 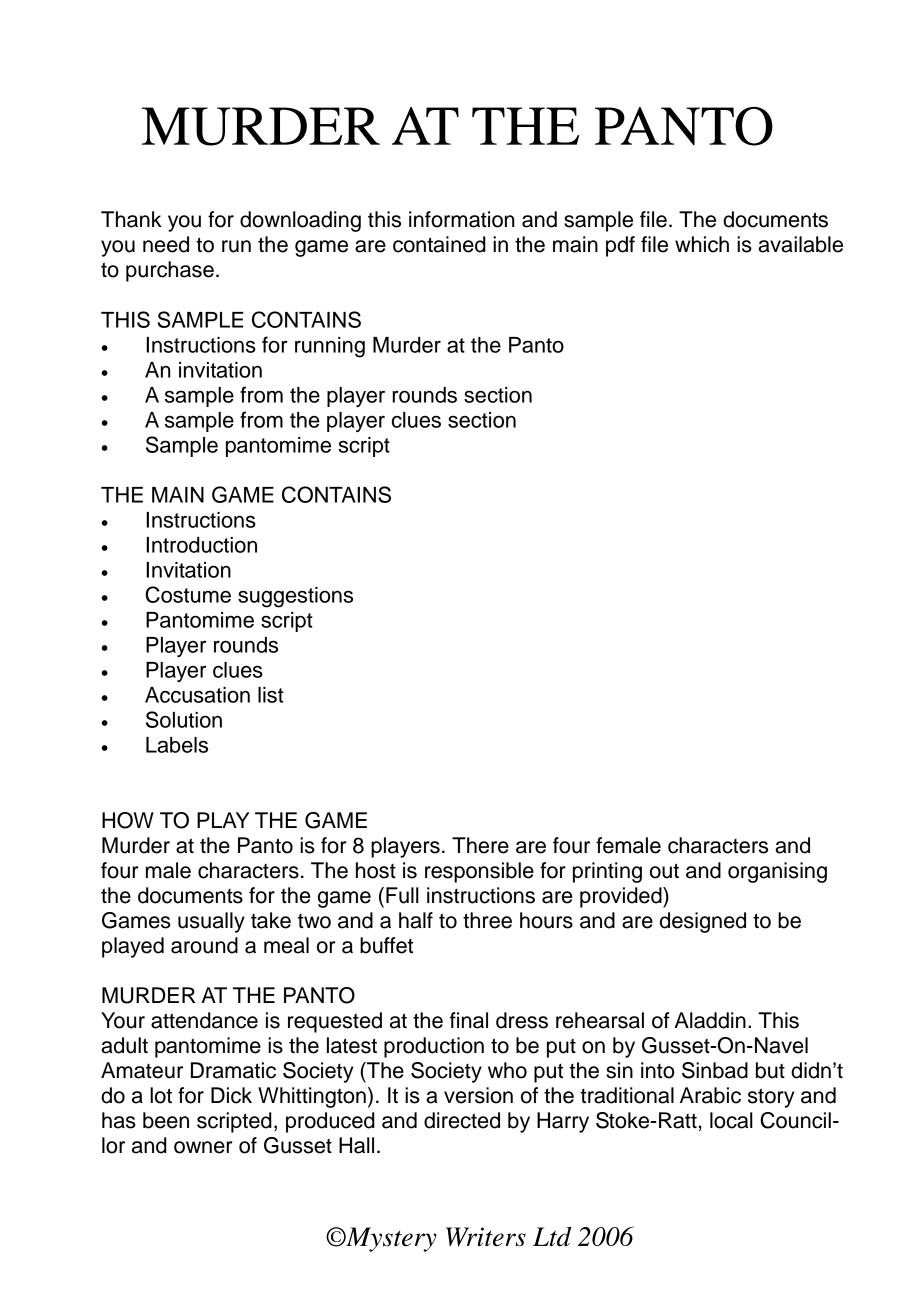 I want to click on suggestions, so click(x=295, y=597).
